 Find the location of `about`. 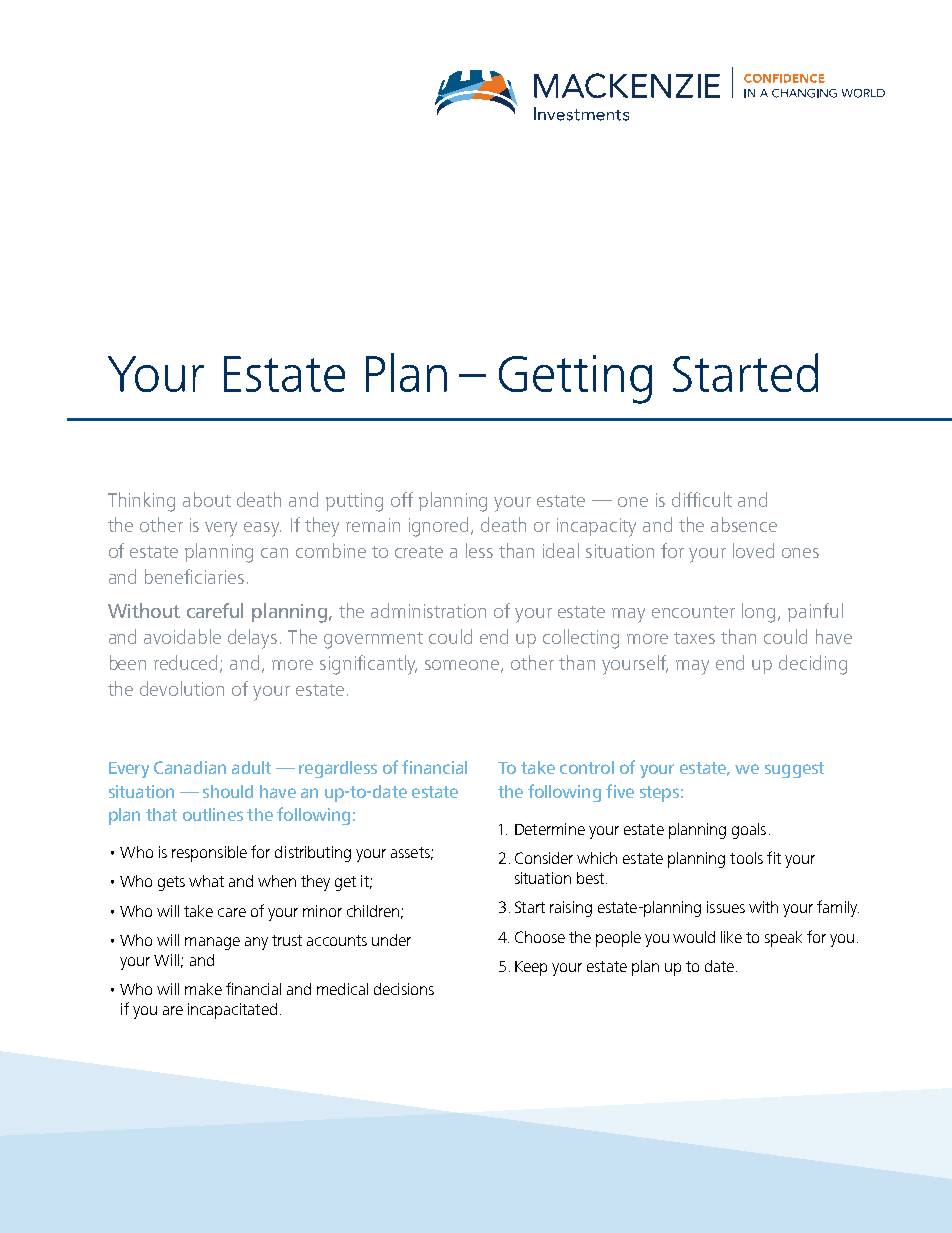

about is located at coordinates (207, 499).
